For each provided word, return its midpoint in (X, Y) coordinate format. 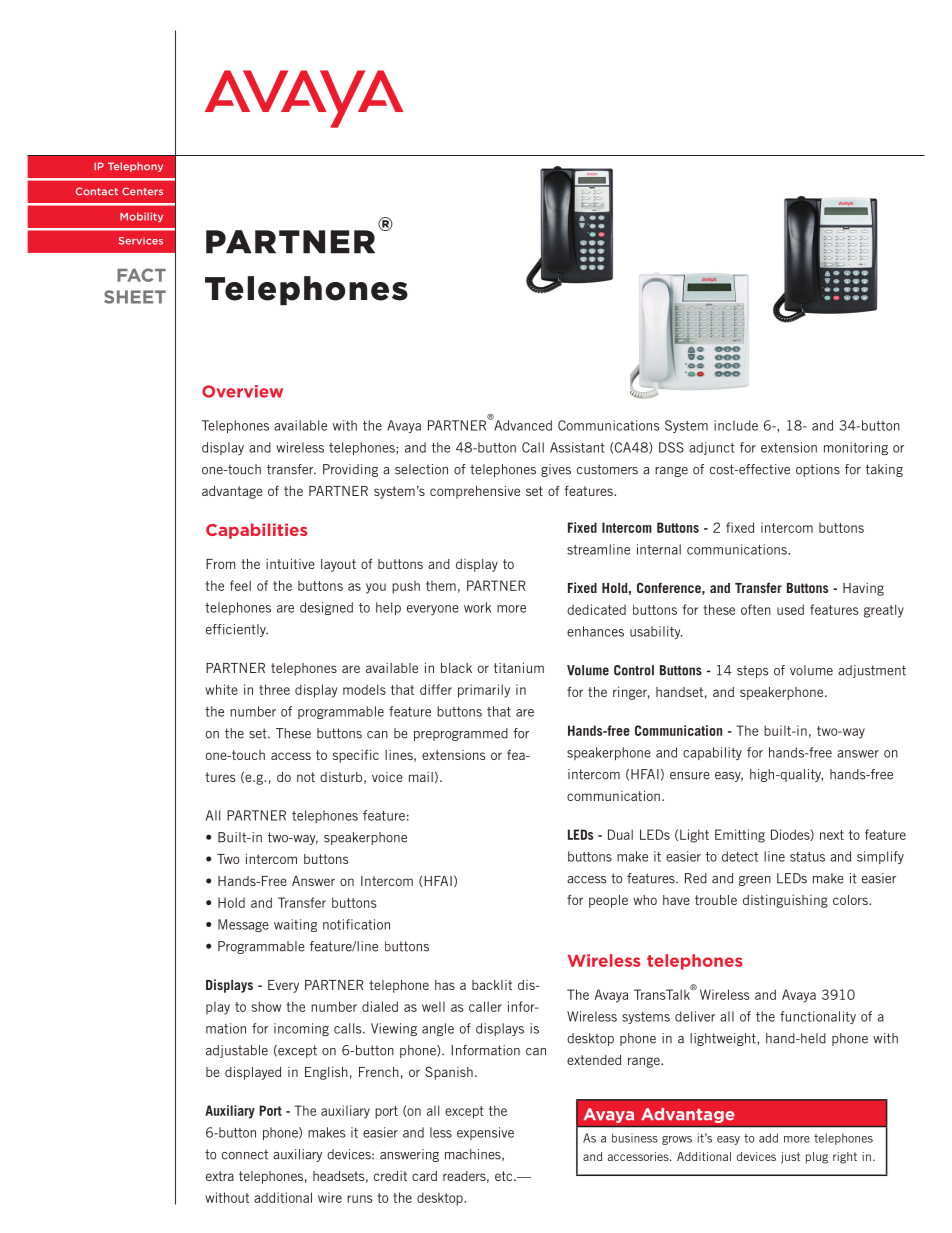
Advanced (522, 424)
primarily (484, 691)
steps (753, 671)
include (736, 425)
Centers (142, 191)
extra (220, 1176)
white (221, 689)
